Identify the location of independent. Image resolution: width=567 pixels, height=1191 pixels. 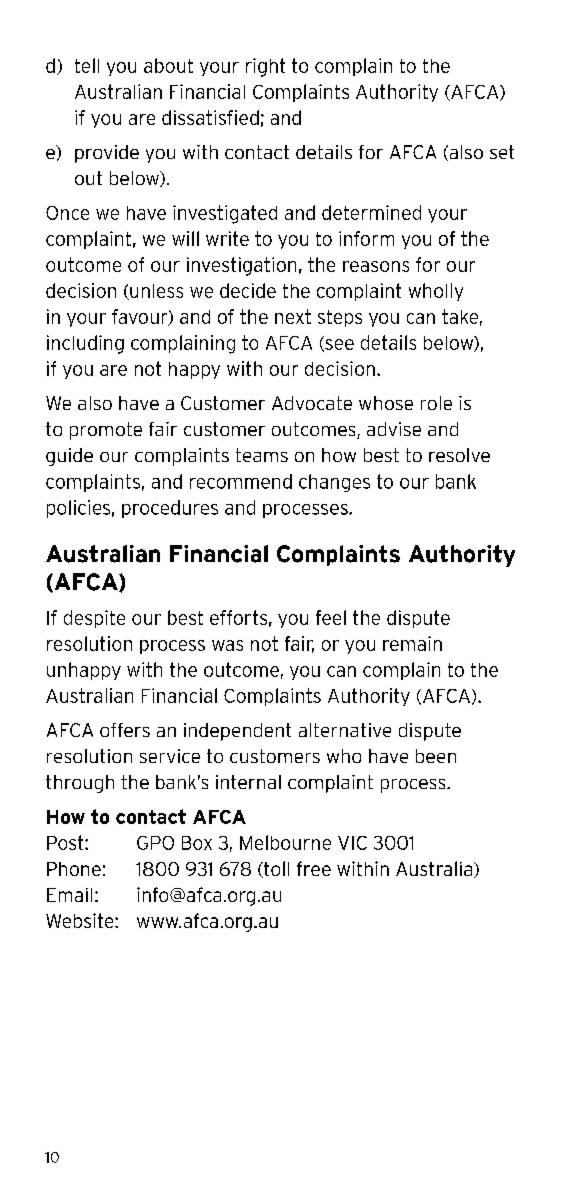
(237, 732).
